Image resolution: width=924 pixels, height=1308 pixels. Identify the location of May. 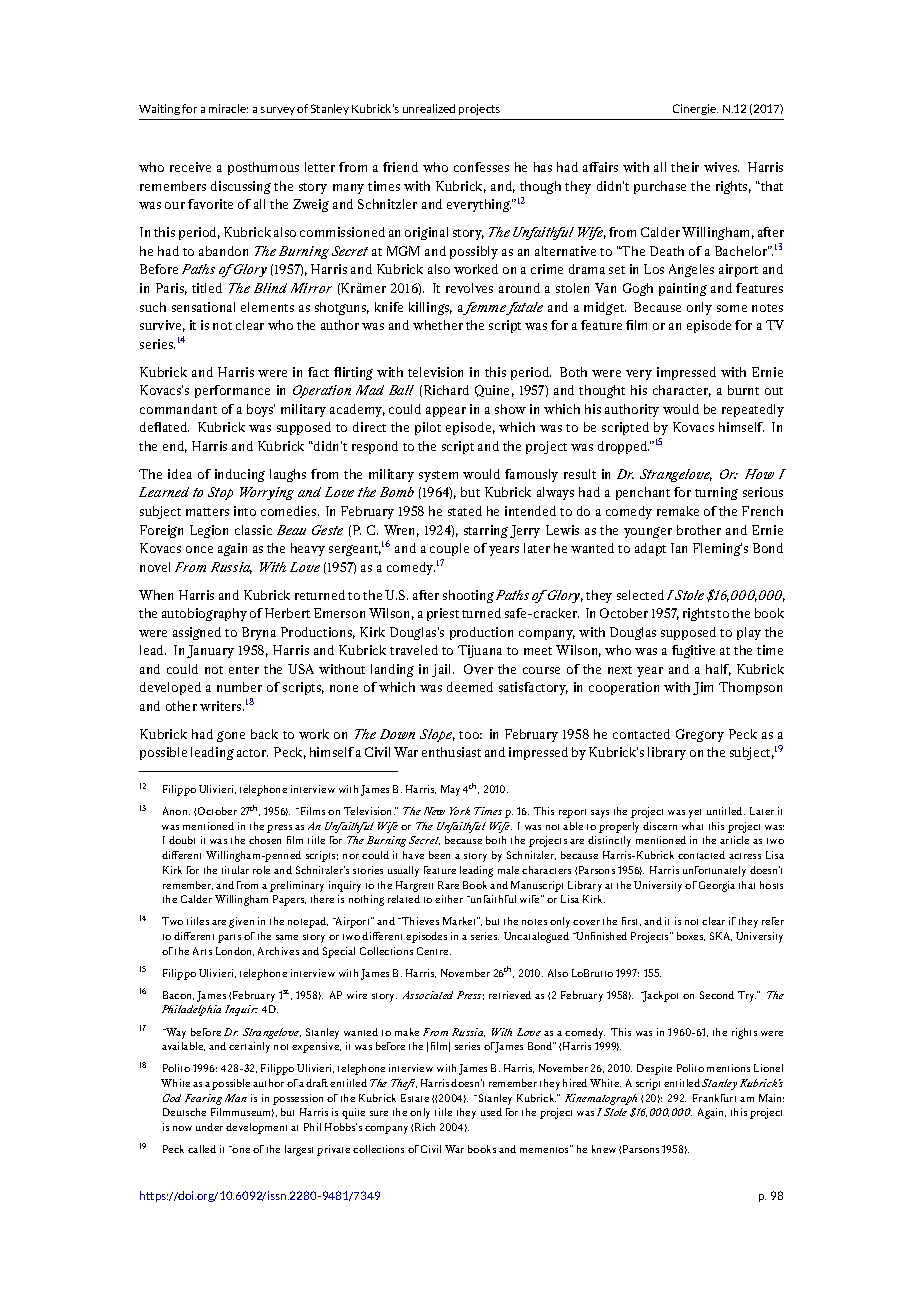
(452, 790).
